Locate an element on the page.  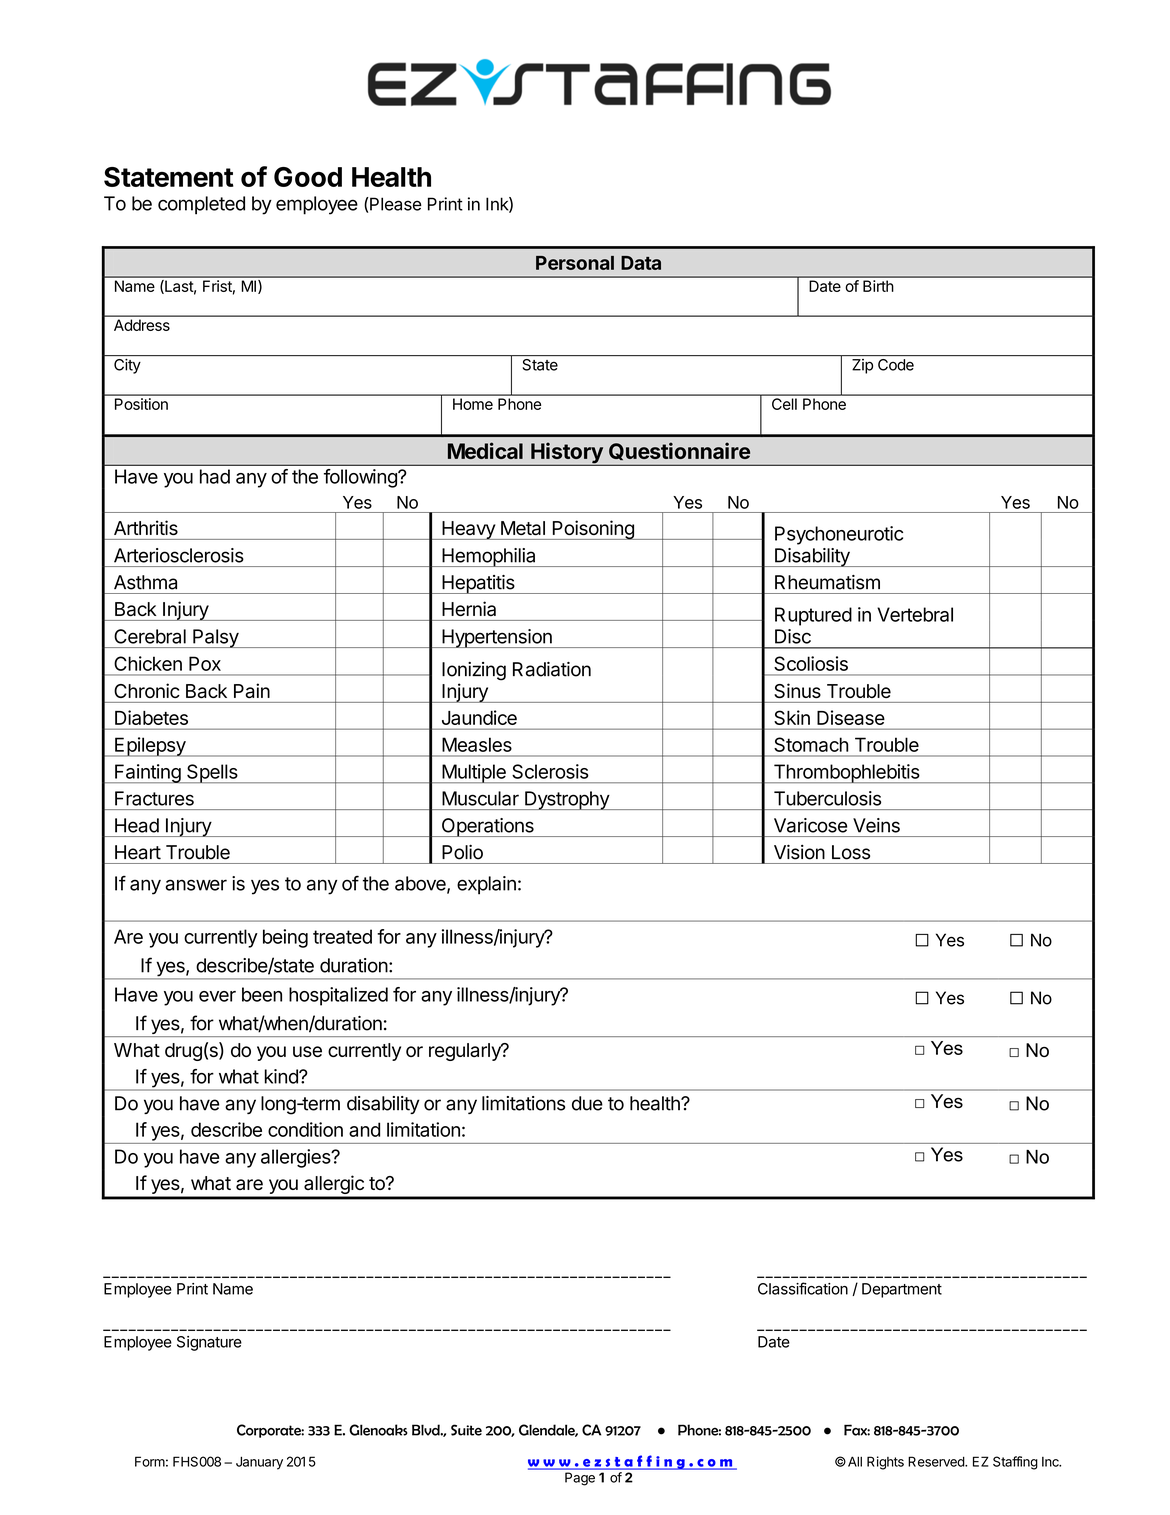
completed is located at coordinates (201, 205).
